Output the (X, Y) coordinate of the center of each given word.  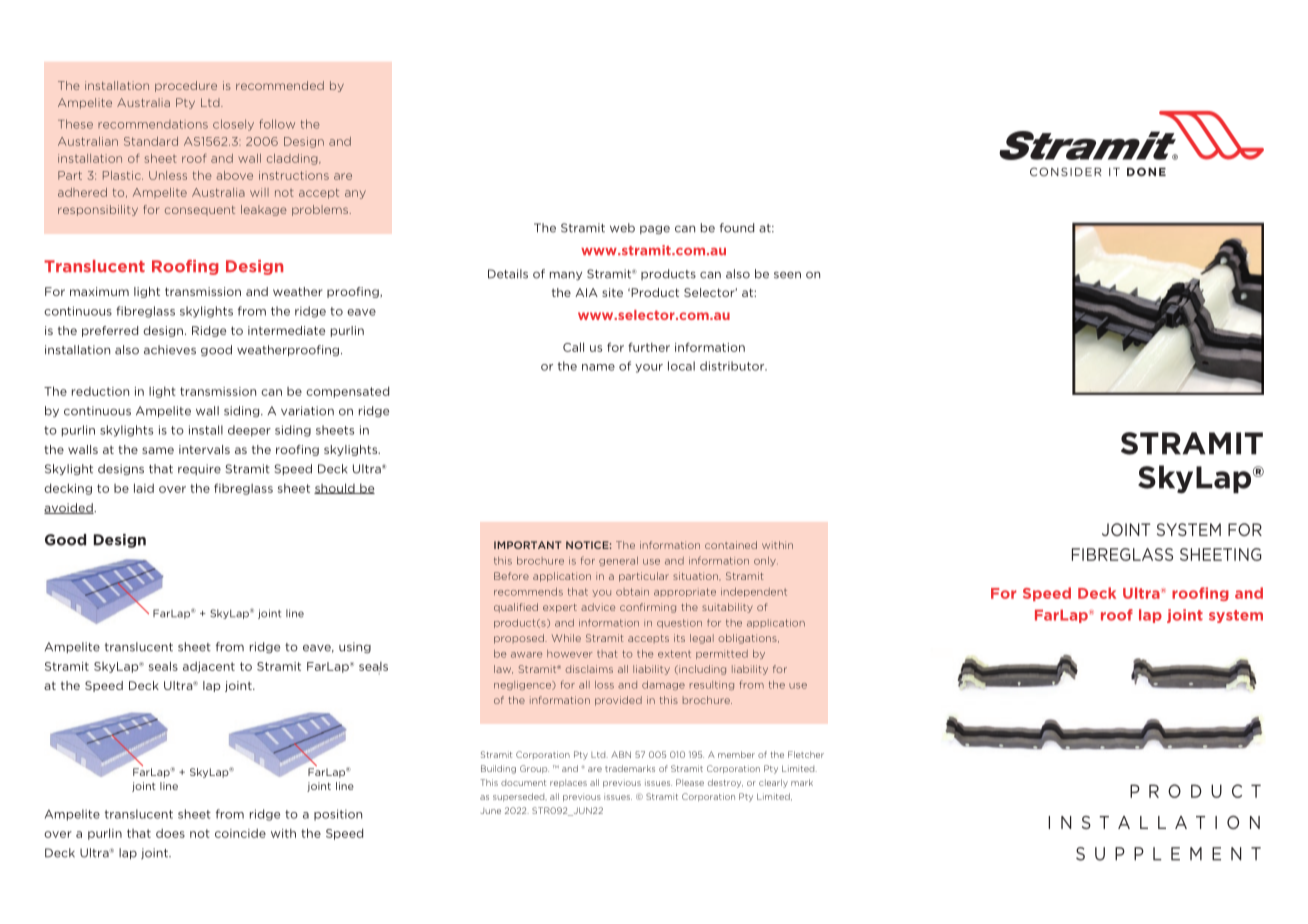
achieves (170, 350)
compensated (347, 392)
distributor (733, 366)
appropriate (685, 592)
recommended (280, 85)
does (170, 833)
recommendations (153, 124)
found (737, 228)
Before (511, 576)
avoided (69, 508)
